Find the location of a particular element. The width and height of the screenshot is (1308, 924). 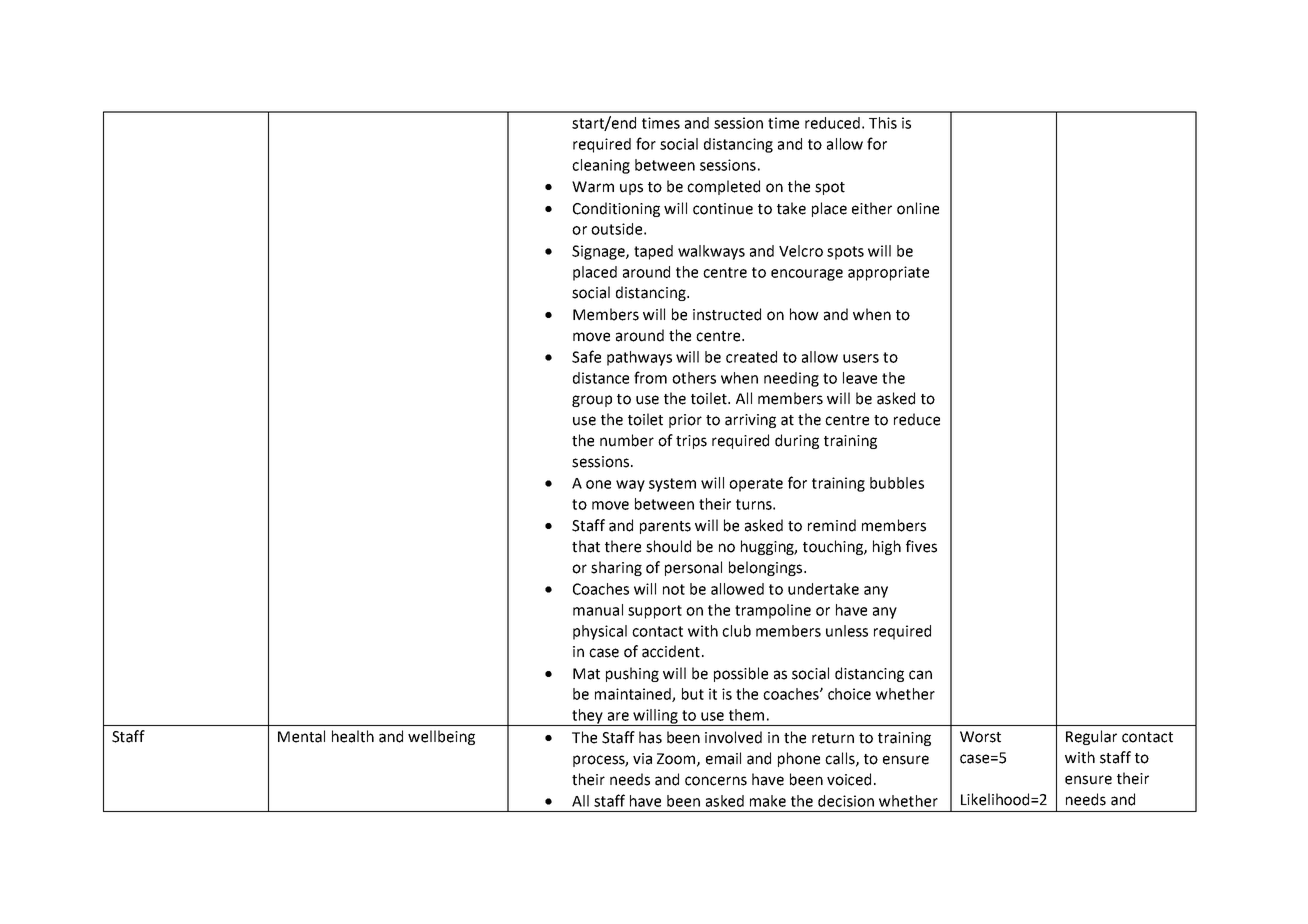

personal is located at coordinates (693, 568).
